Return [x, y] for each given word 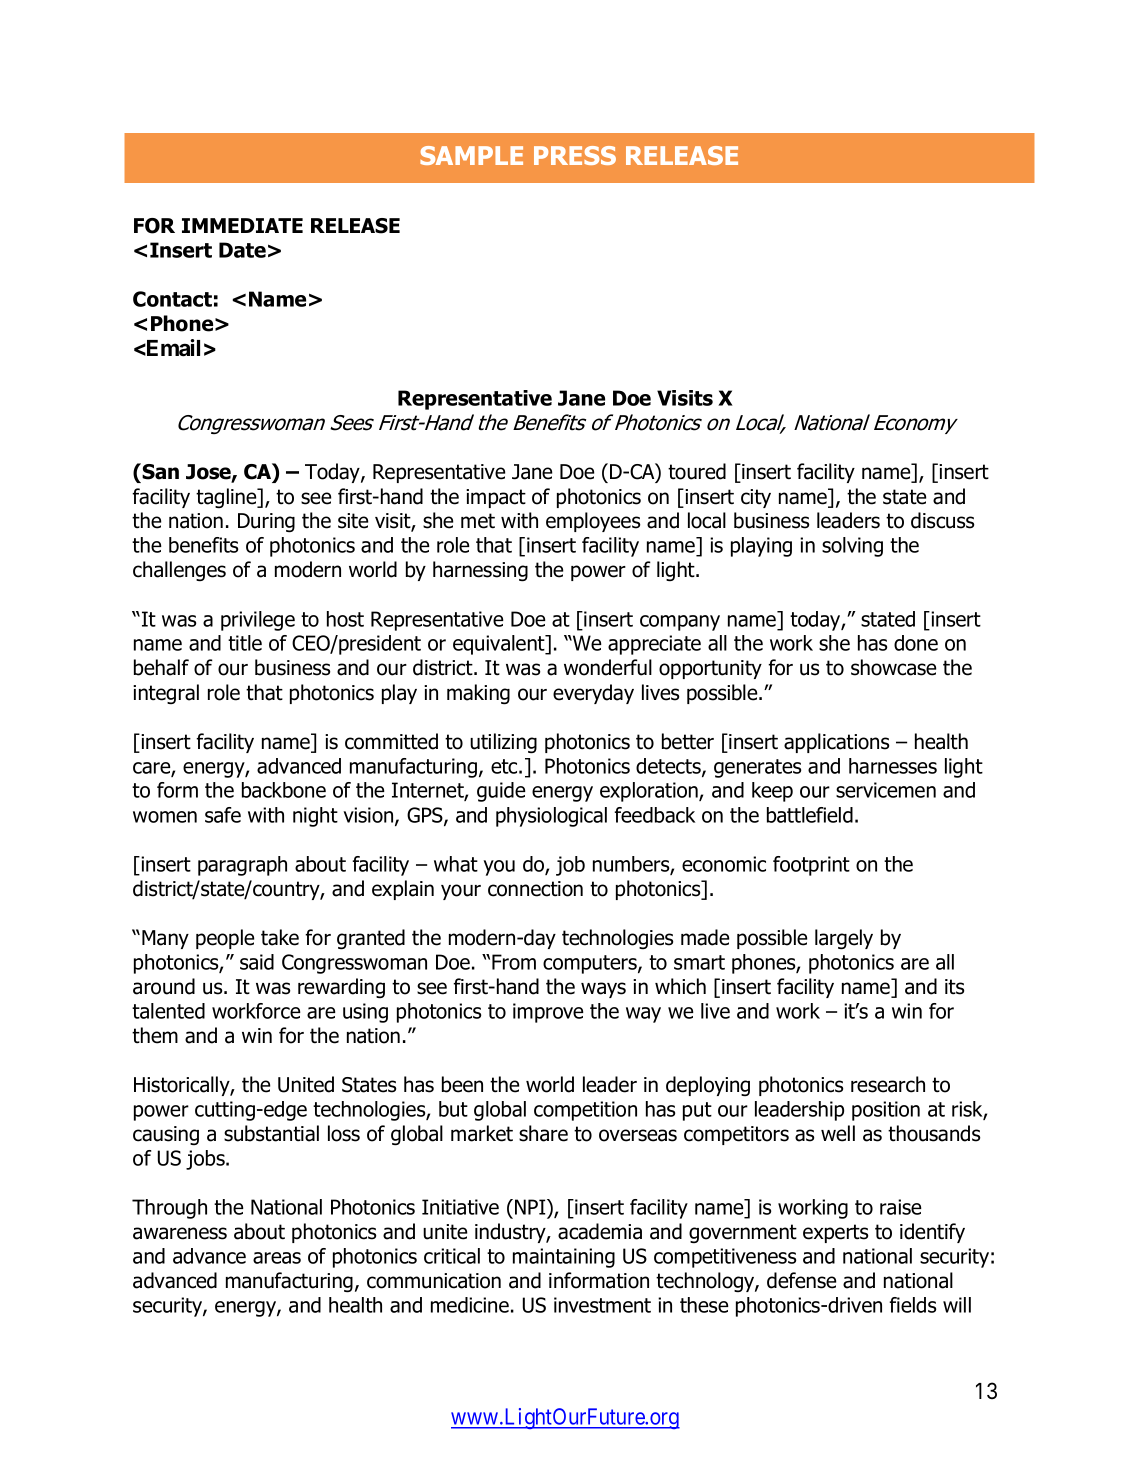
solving [852, 547]
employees [593, 522]
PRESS [575, 155]
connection [535, 889]
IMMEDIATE [242, 225]
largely [844, 939]
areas [277, 1258]
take [280, 937]
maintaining [564, 1258]
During [266, 523]
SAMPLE [471, 155]
